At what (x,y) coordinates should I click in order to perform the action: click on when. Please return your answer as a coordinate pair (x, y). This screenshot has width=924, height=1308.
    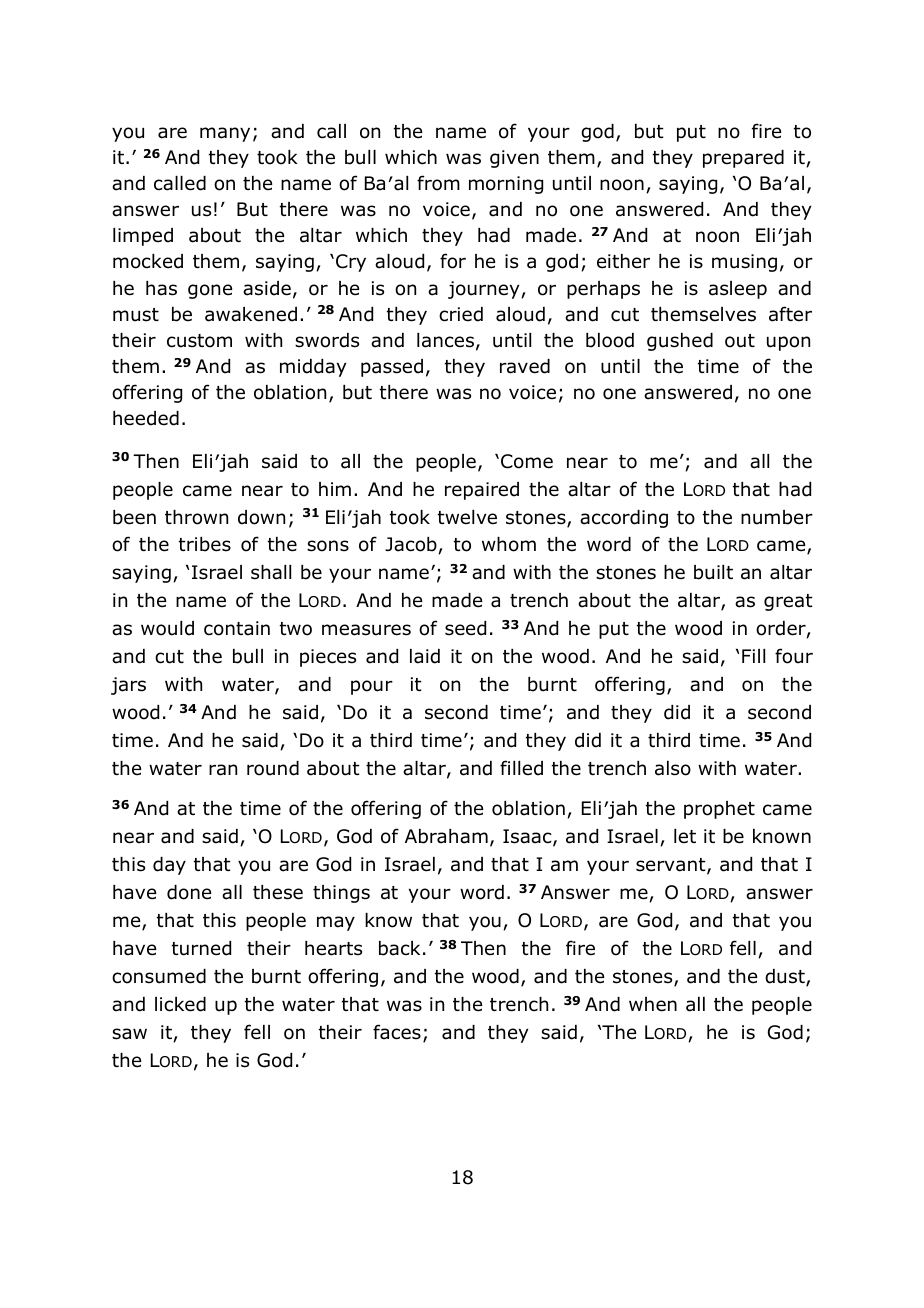
    Looking at the image, I should click on (653, 1004).
